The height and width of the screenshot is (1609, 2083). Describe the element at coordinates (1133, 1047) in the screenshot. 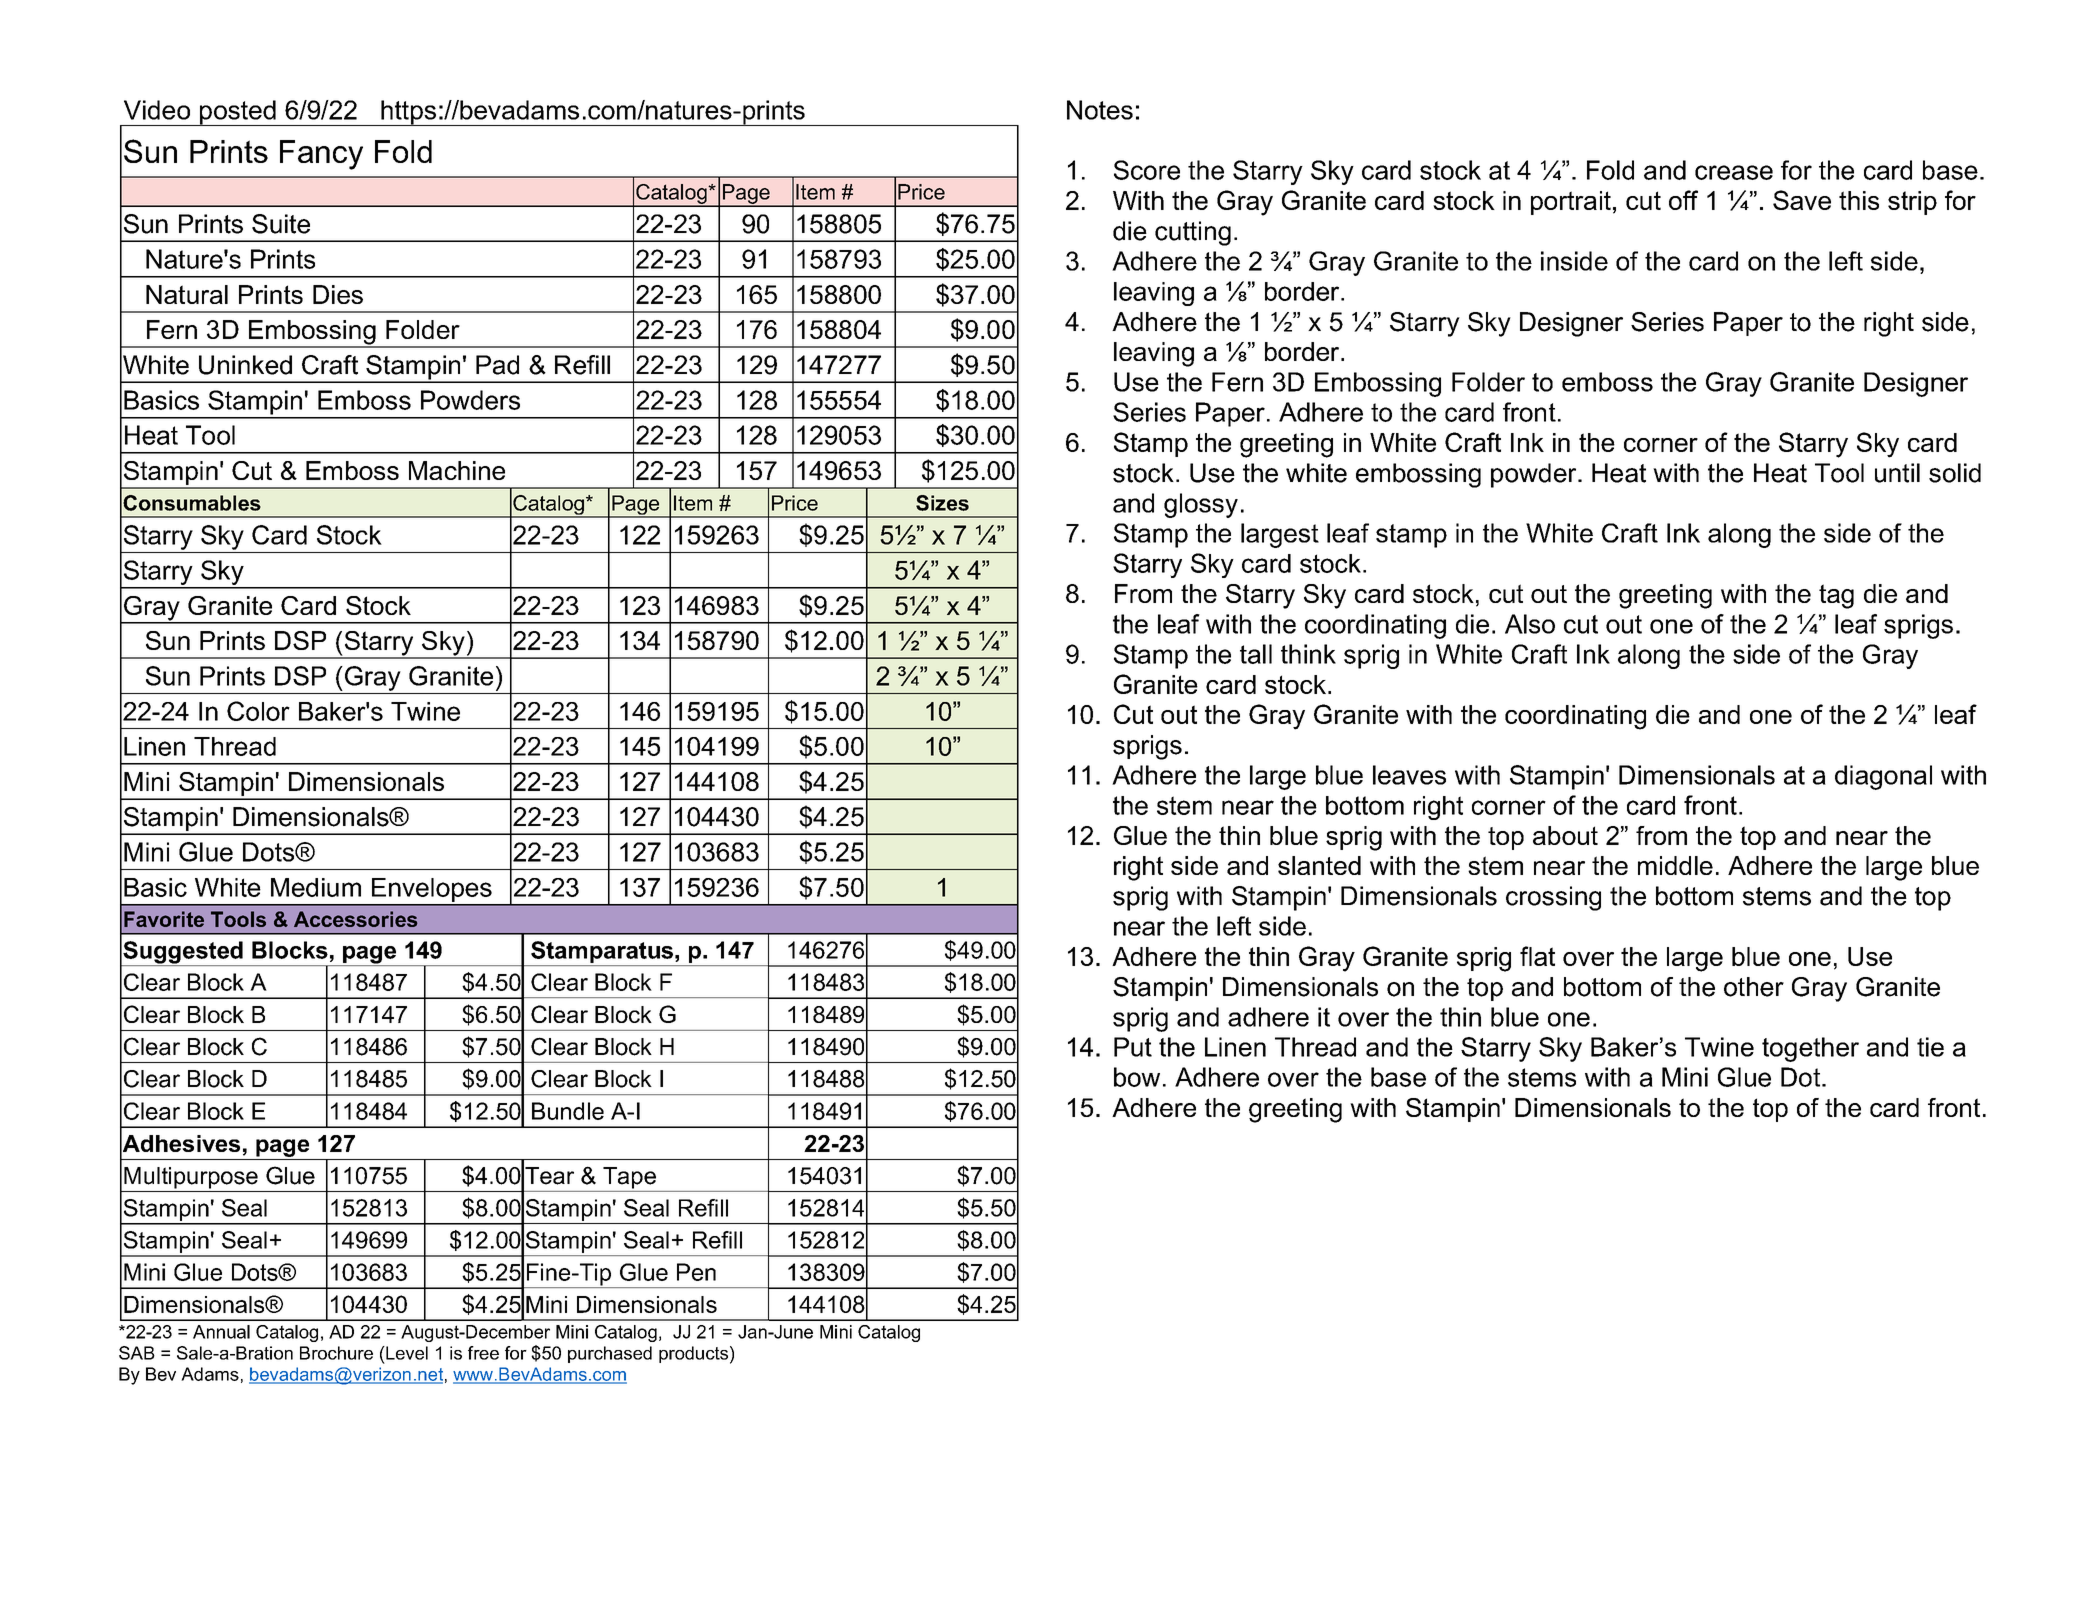

I see `Put` at that location.
